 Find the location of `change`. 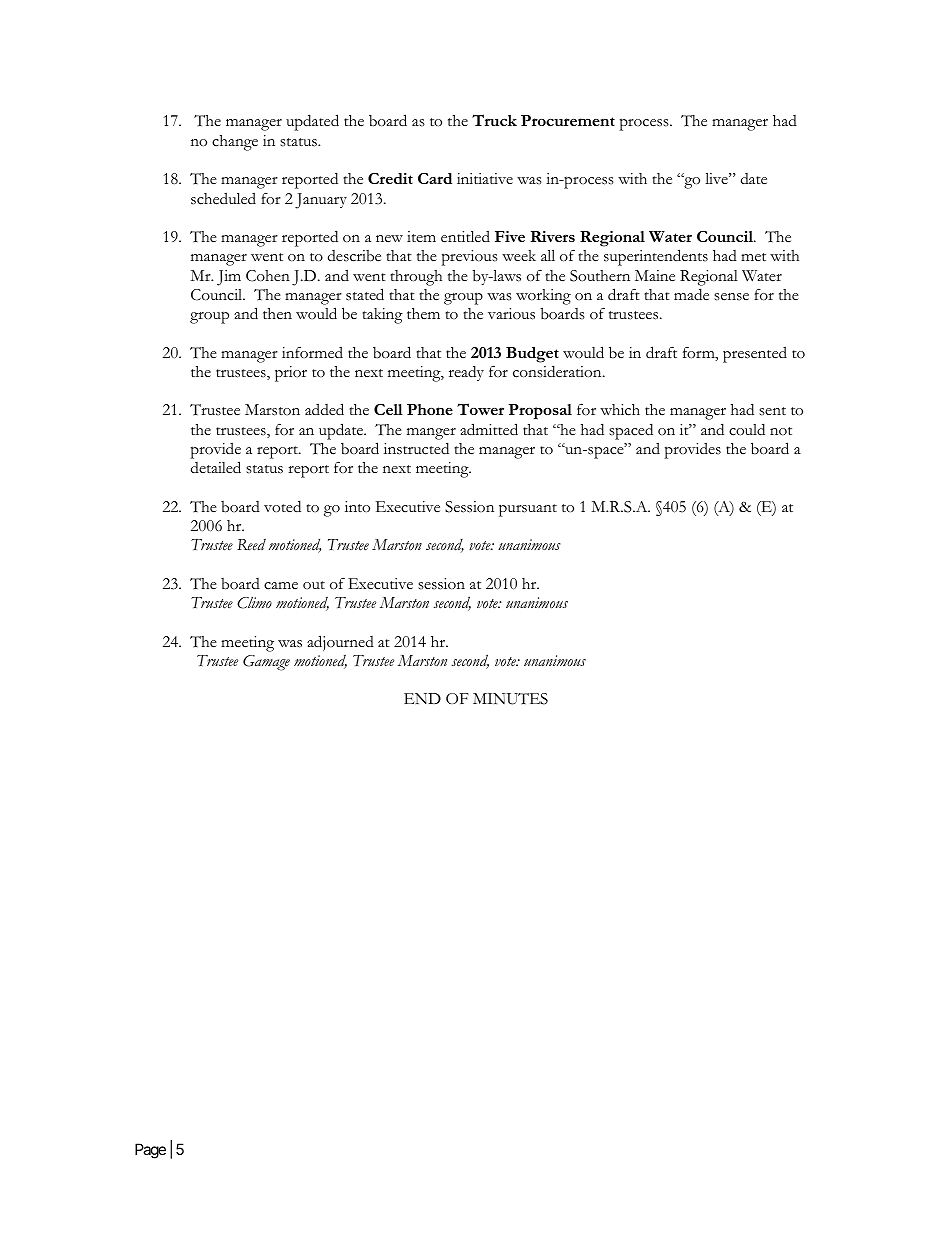

change is located at coordinates (235, 143).
